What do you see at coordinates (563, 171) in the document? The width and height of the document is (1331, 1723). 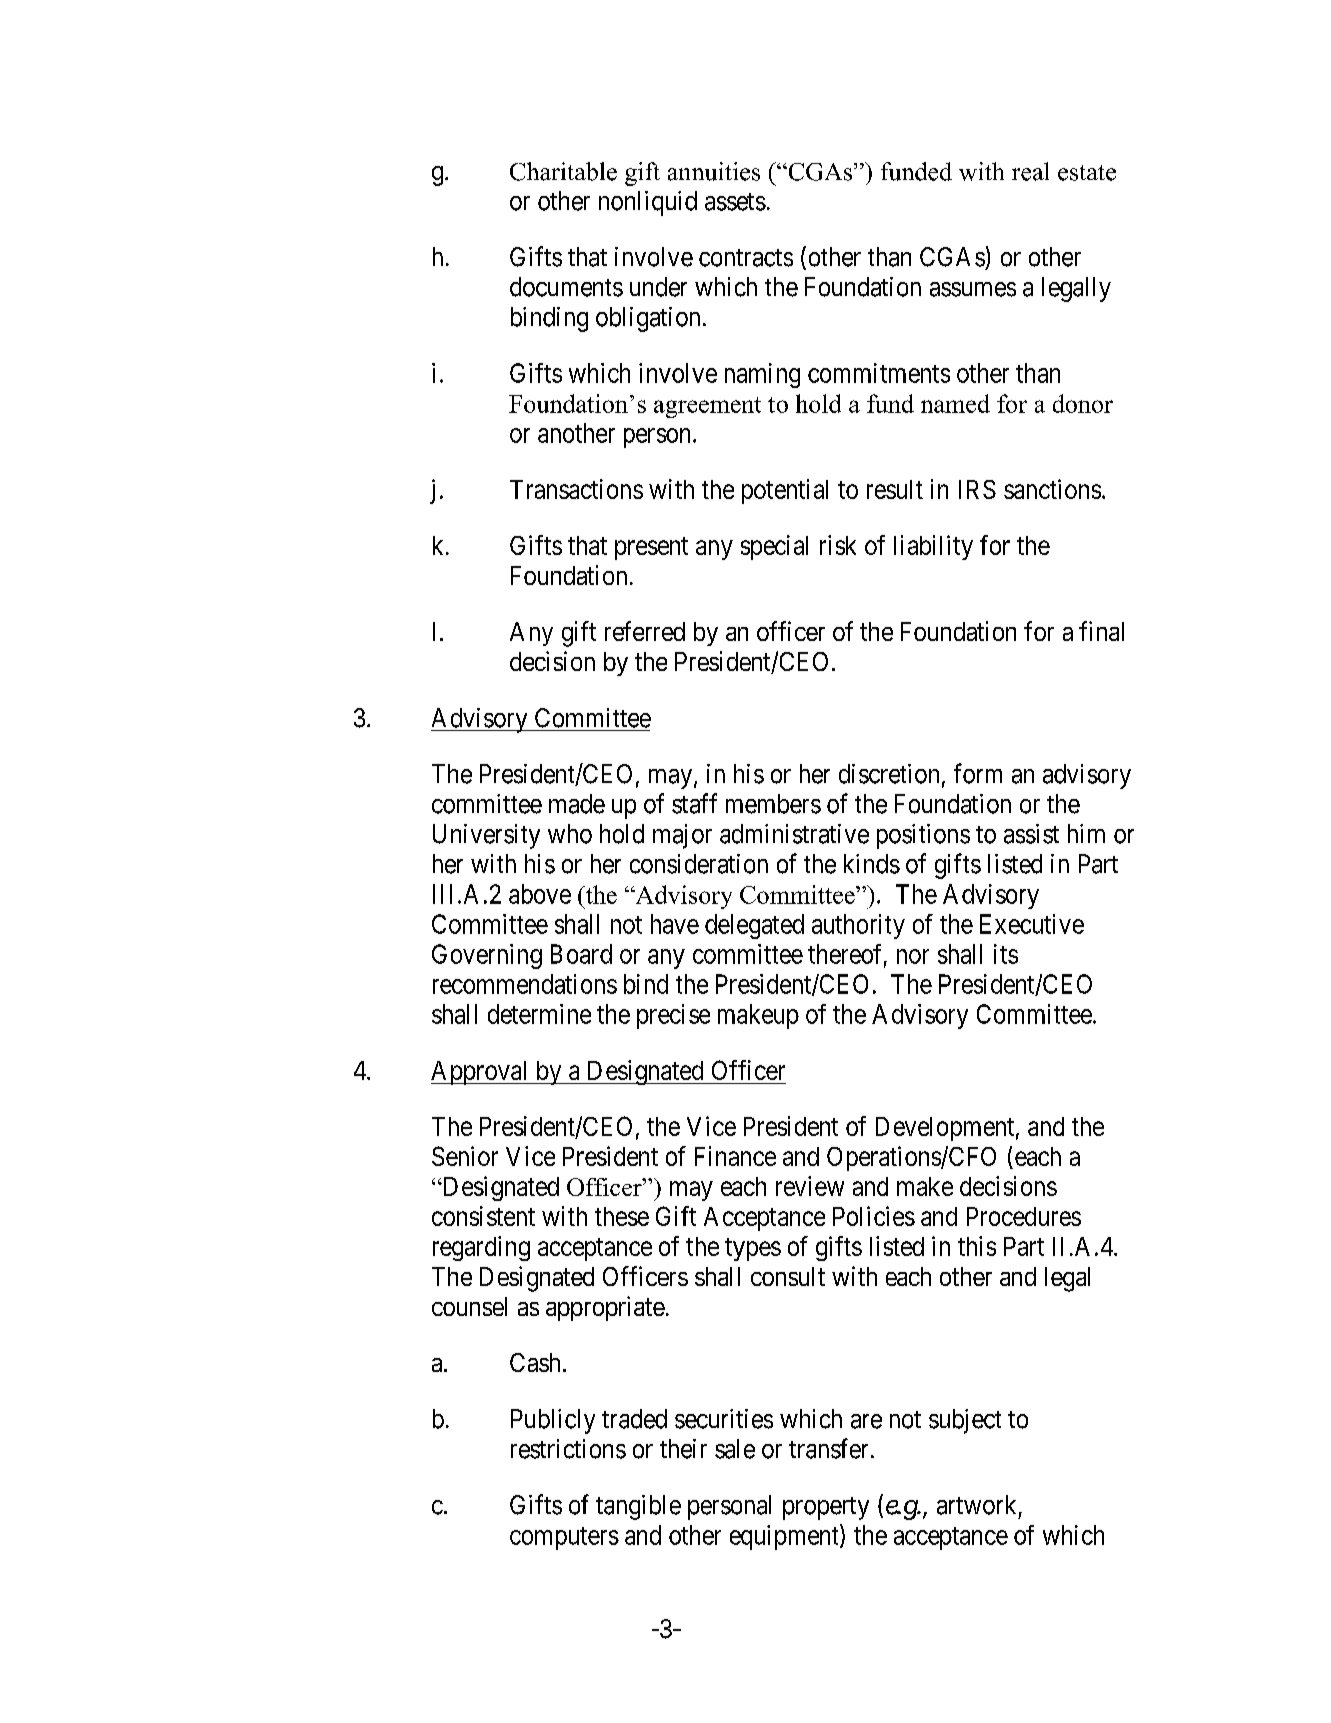 I see `Charitable` at bounding box center [563, 171].
